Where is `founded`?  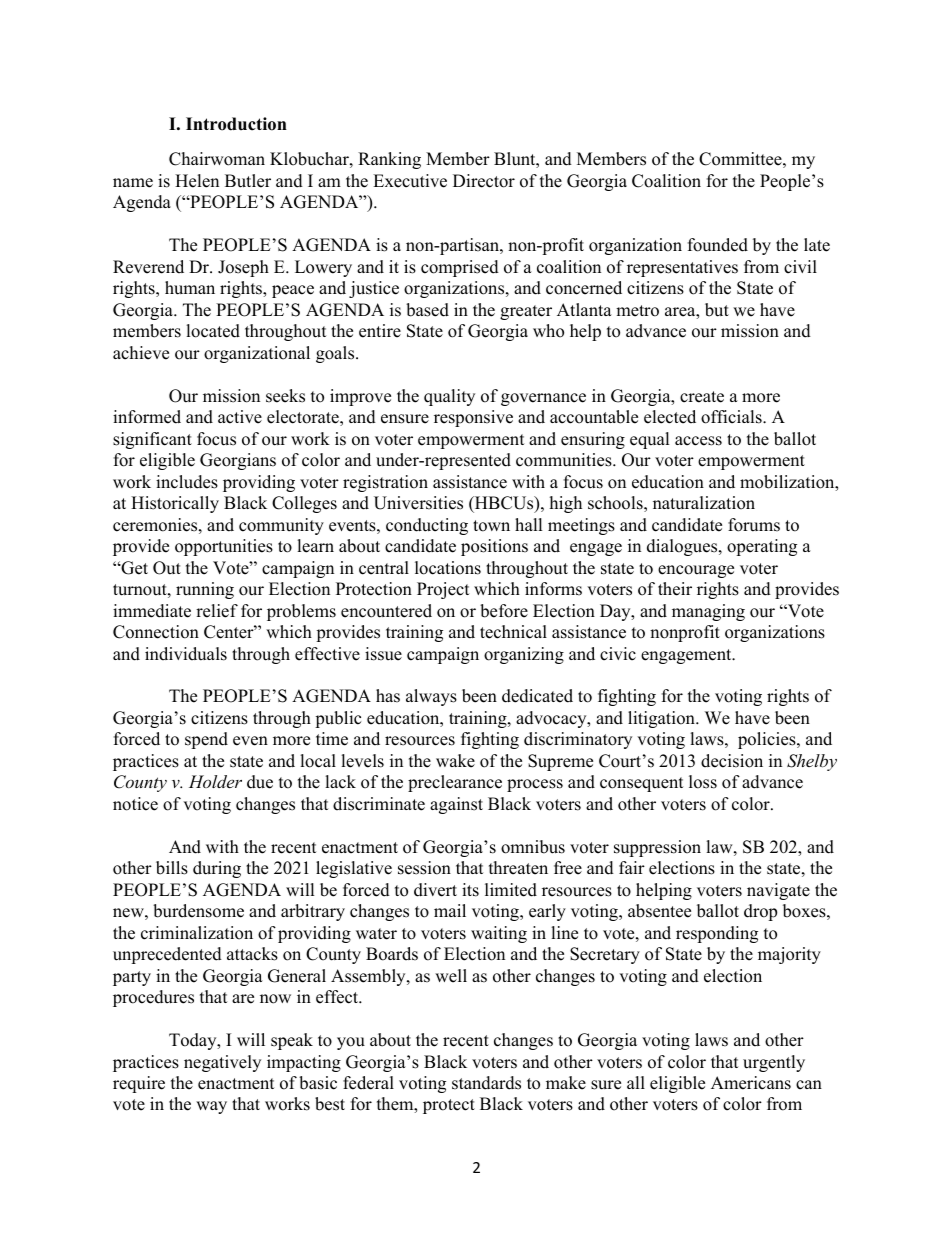 founded is located at coordinates (718, 245).
